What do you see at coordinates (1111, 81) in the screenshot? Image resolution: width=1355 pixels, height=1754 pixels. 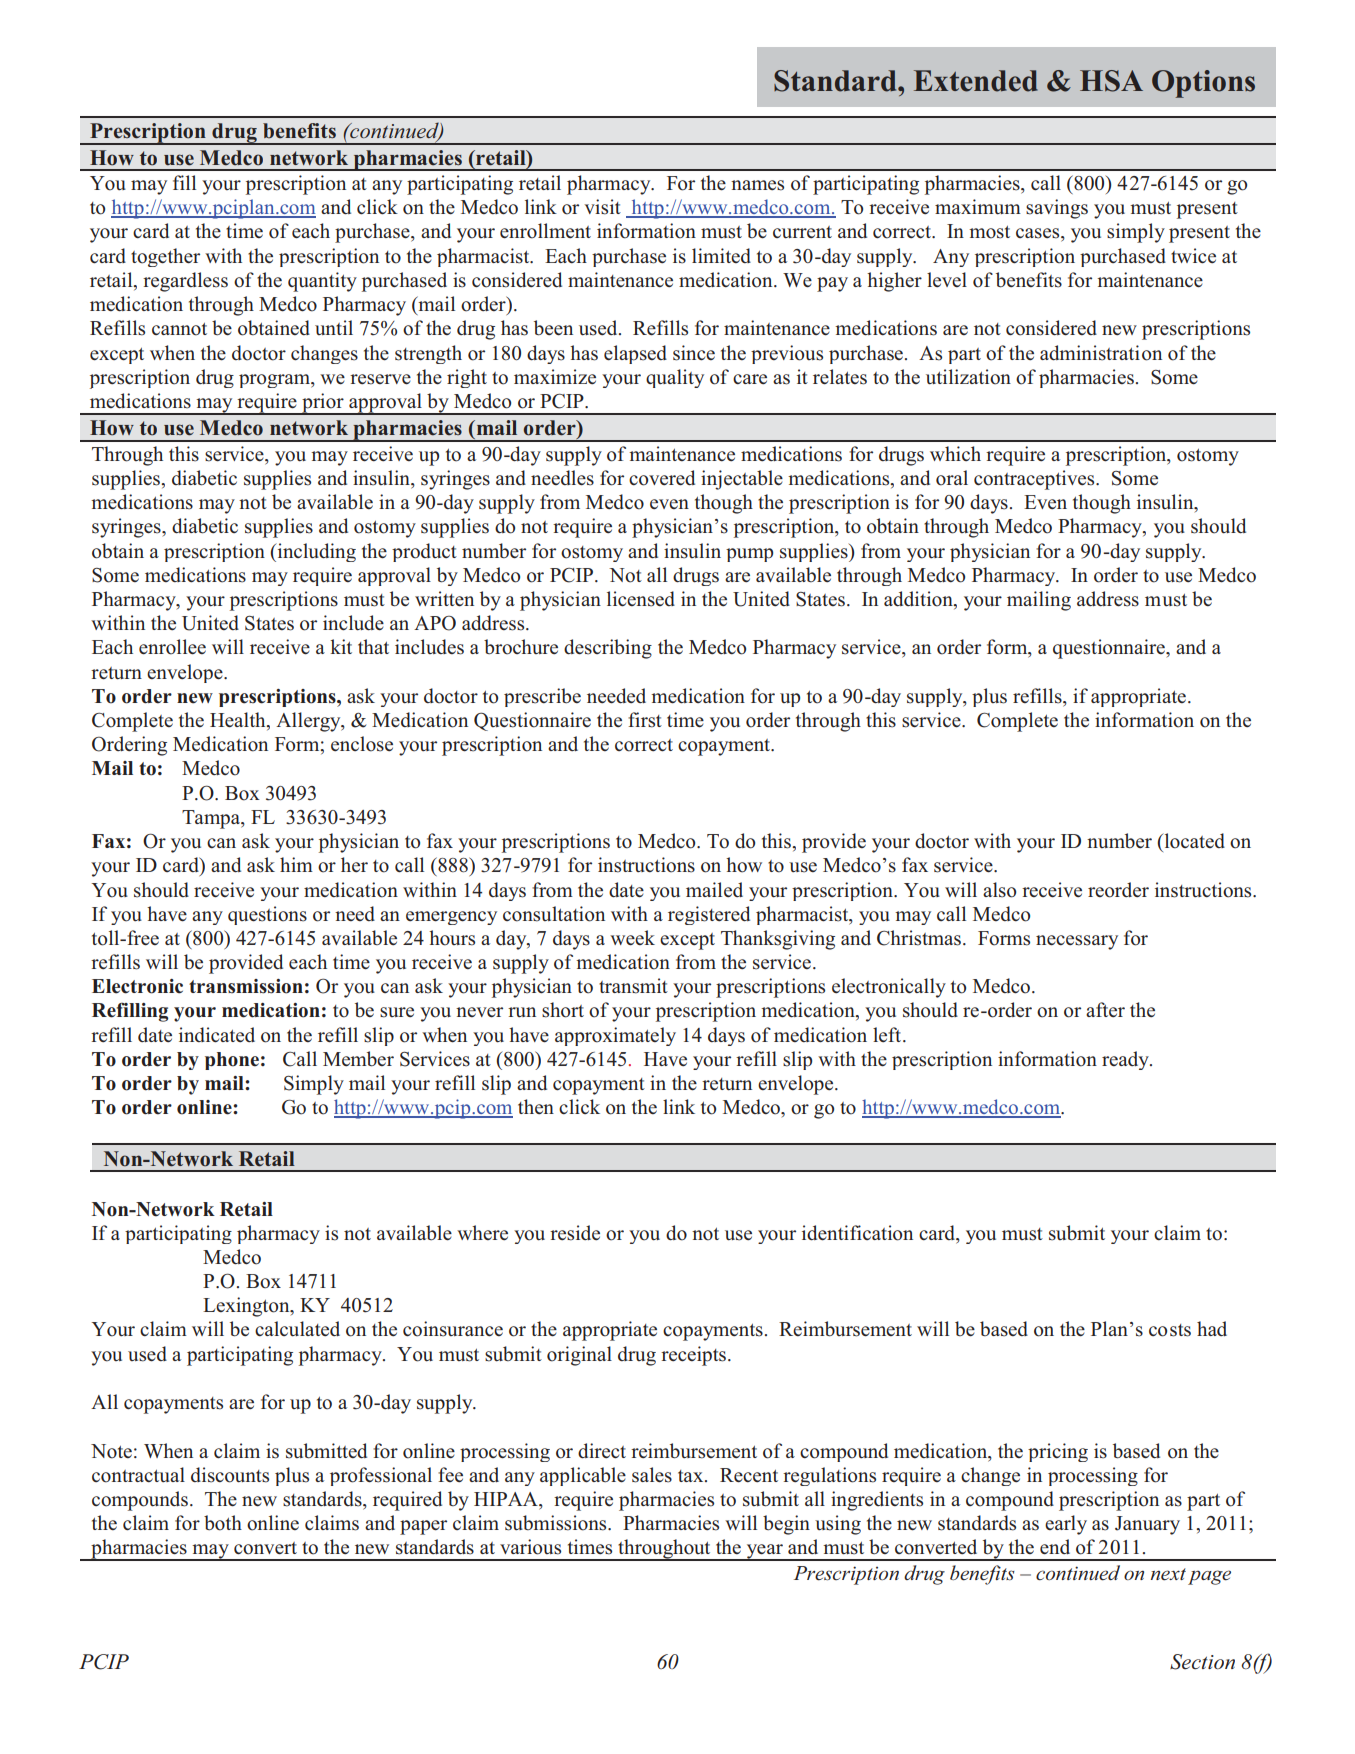 I see `HSA` at bounding box center [1111, 81].
